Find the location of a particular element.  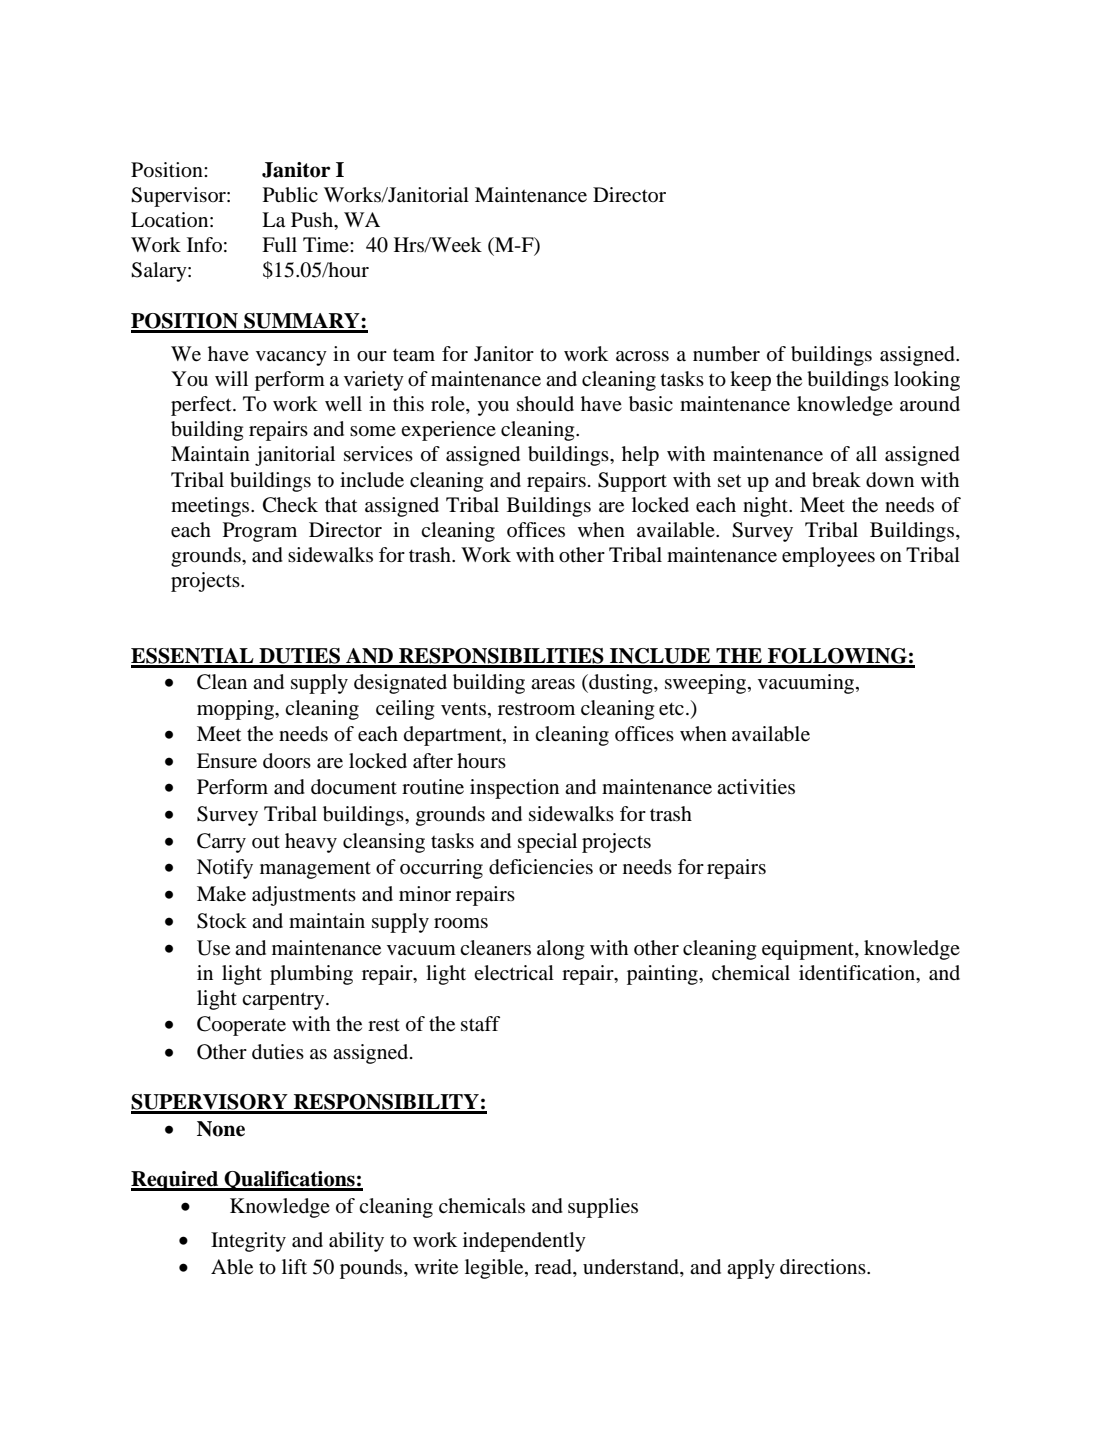

Support is located at coordinates (632, 482).
